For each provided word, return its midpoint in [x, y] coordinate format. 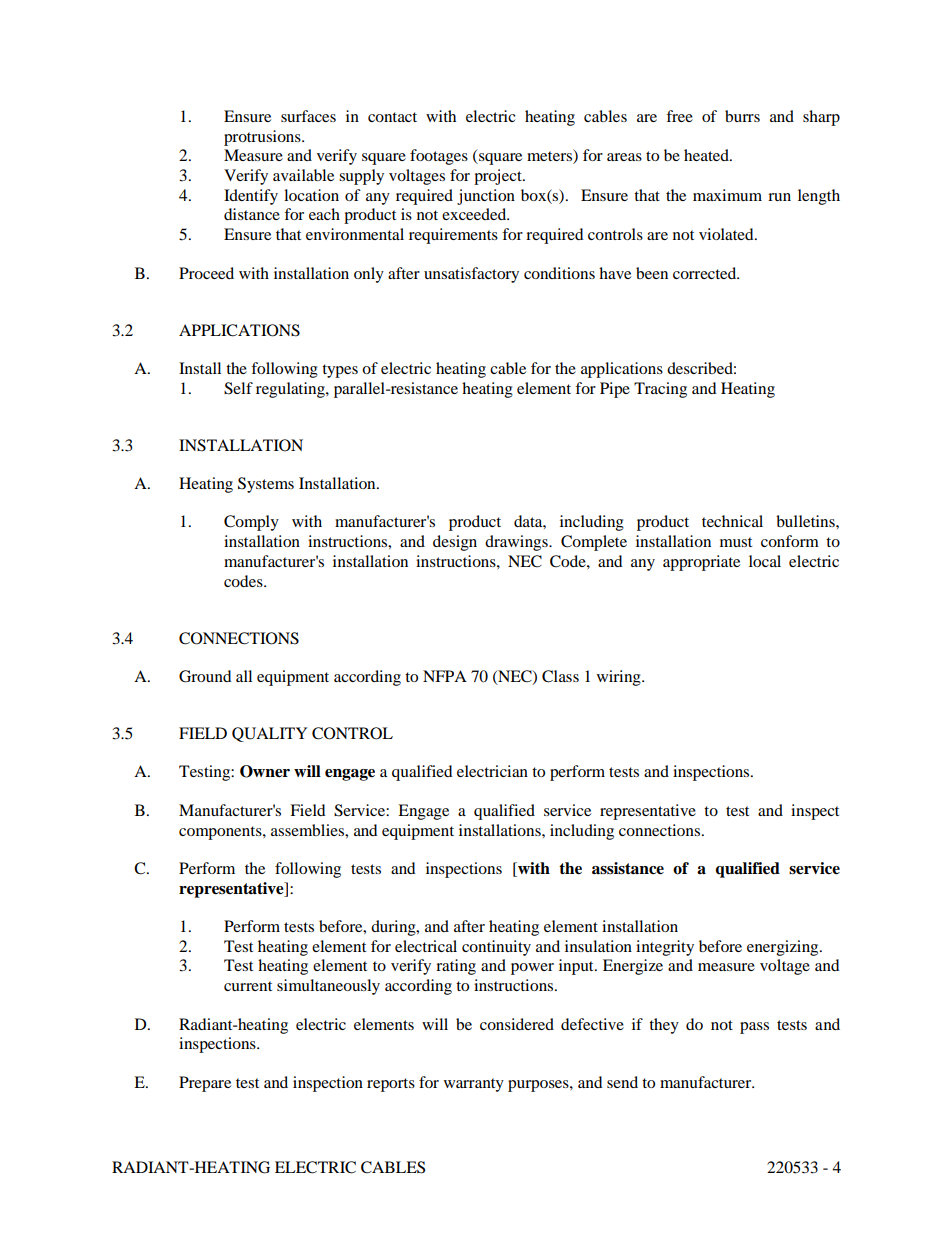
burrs [742, 116]
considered [517, 1024]
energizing [784, 948]
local [765, 561]
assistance [628, 868]
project [499, 177]
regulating [291, 390]
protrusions [263, 138]
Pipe [615, 390]
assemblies [308, 830]
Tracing [660, 390]
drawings [517, 543]
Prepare [205, 1084]
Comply [251, 523]
